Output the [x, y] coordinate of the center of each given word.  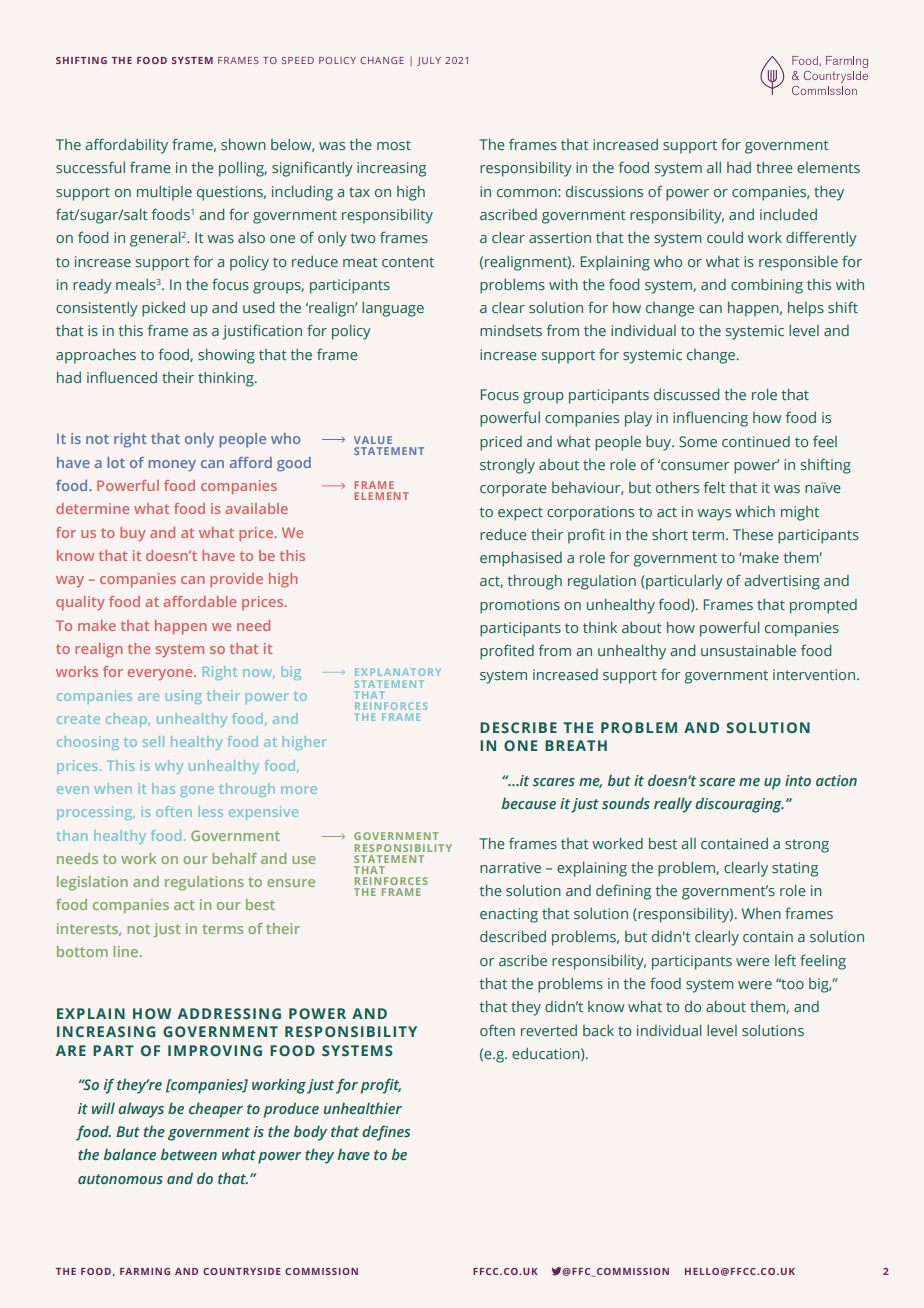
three [774, 167]
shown [243, 144]
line [125, 951]
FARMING [145, 1271]
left [785, 960]
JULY [429, 61]
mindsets [511, 330]
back [598, 1030]
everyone [161, 674]
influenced [122, 377]
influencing [710, 419]
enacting [509, 915]
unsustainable [748, 650]
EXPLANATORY [398, 672]
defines [386, 1133]
